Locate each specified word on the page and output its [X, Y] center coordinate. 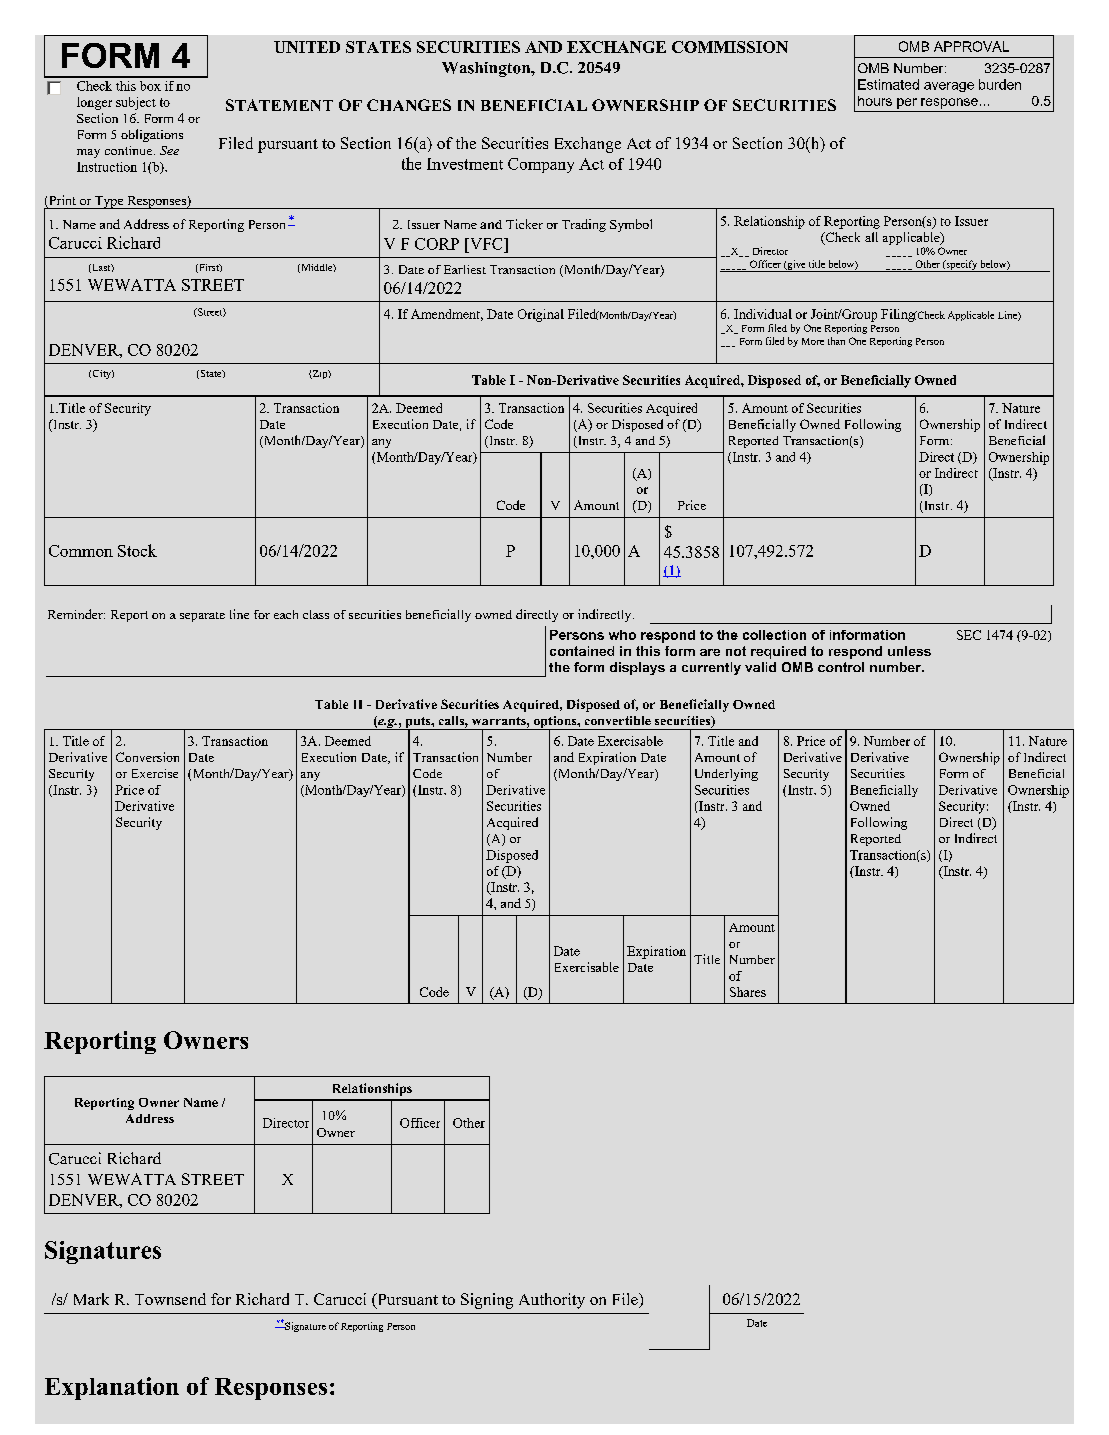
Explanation [112, 1388]
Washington [487, 69]
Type [109, 202]
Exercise [155, 773]
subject [136, 103]
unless [909, 651]
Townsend [170, 1299]
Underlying [726, 775]
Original [541, 315]
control [841, 667]
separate [202, 617]
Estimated [888, 84]
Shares [748, 992]
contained [582, 651]
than [836, 341]
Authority [552, 1301]
